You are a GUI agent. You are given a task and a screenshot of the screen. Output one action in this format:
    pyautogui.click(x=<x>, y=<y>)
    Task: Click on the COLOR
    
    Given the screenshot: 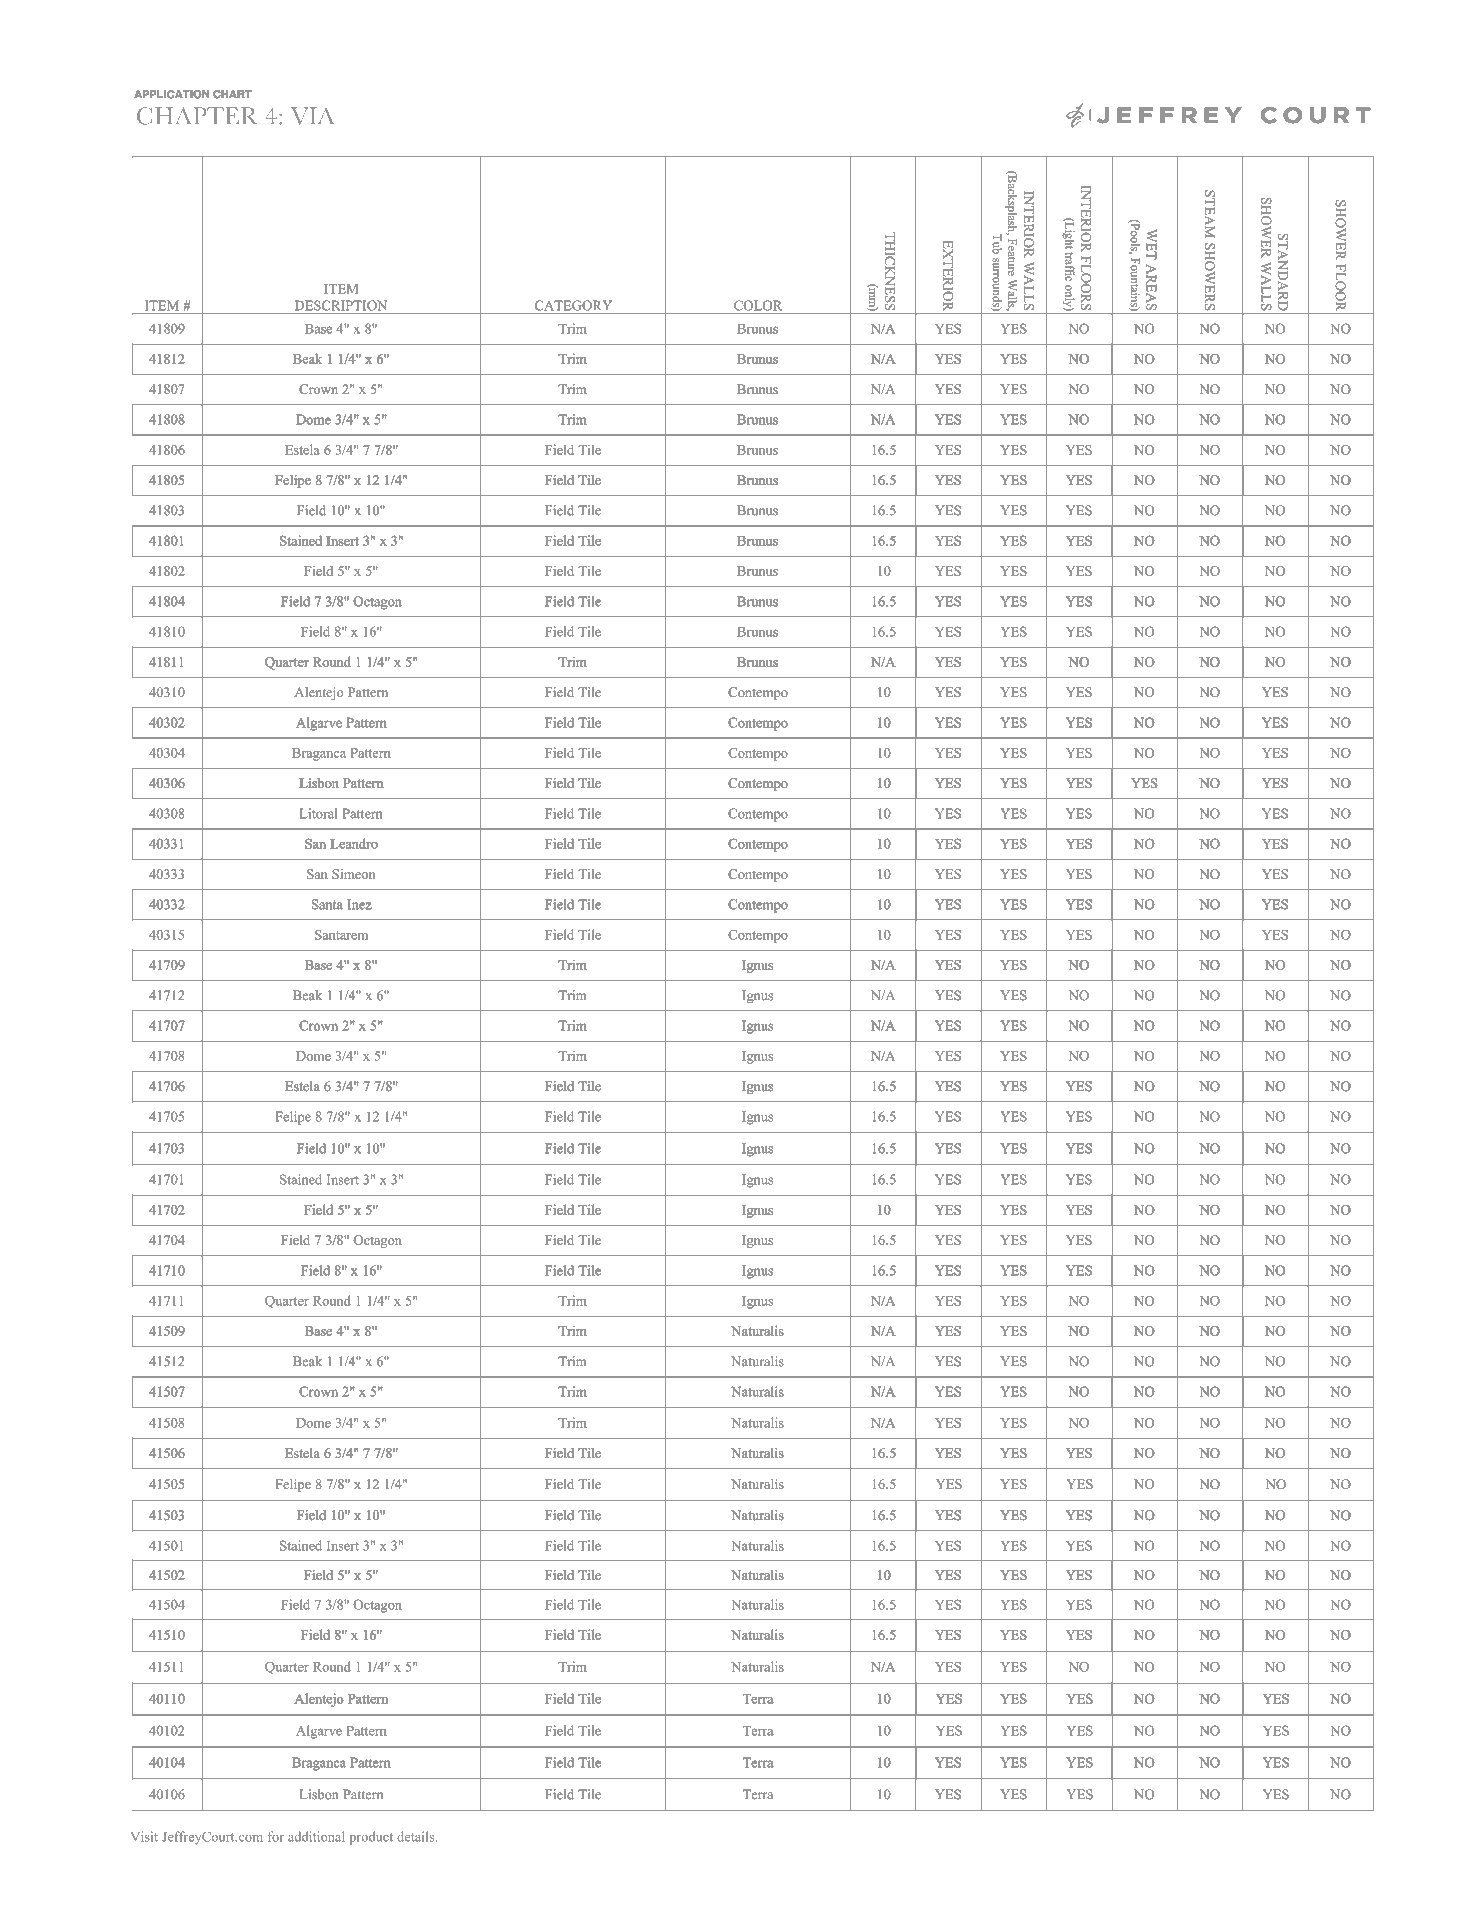 What is the action you would take?
    pyautogui.click(x=758, y=305)
